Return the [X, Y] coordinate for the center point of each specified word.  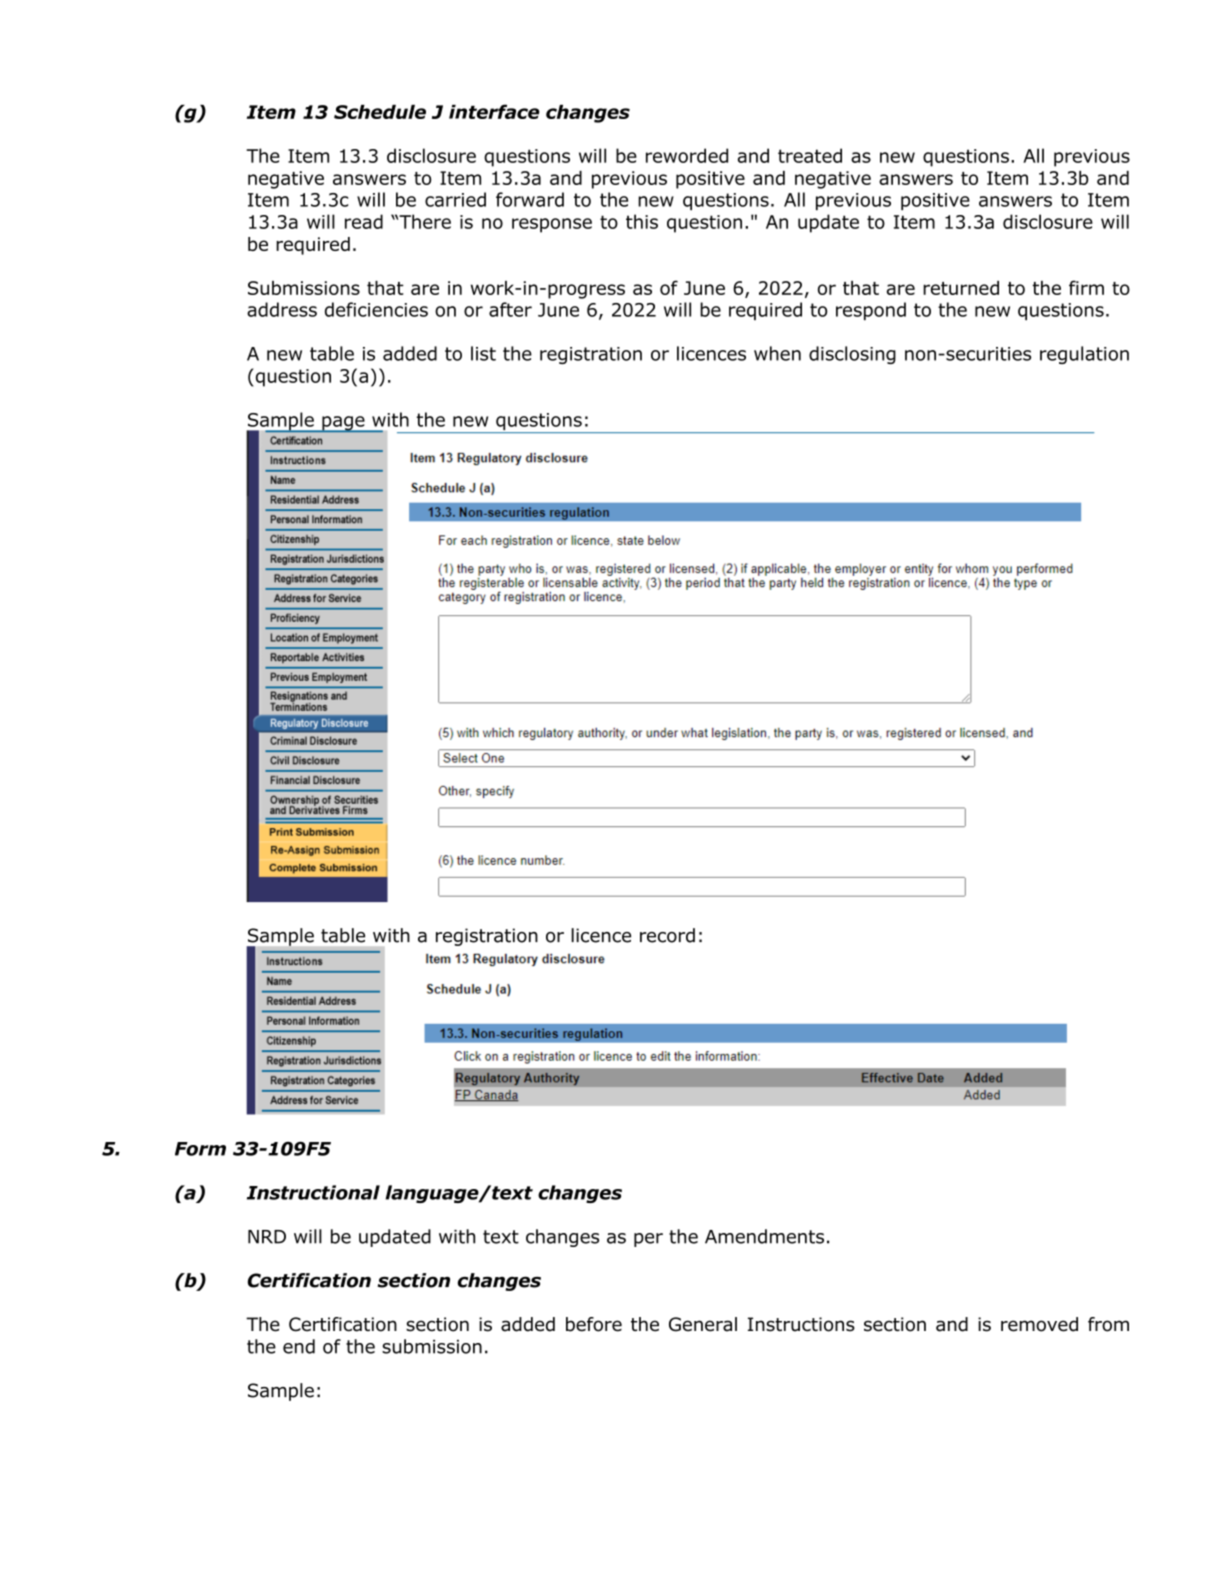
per [648, 1240]
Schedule [380, 112]
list [483, 353]
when [777, 353]
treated [810, 155]
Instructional [313, 1192]
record [667, 935]
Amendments [764, 1236]
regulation [1084, 355]
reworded [687, 155]
